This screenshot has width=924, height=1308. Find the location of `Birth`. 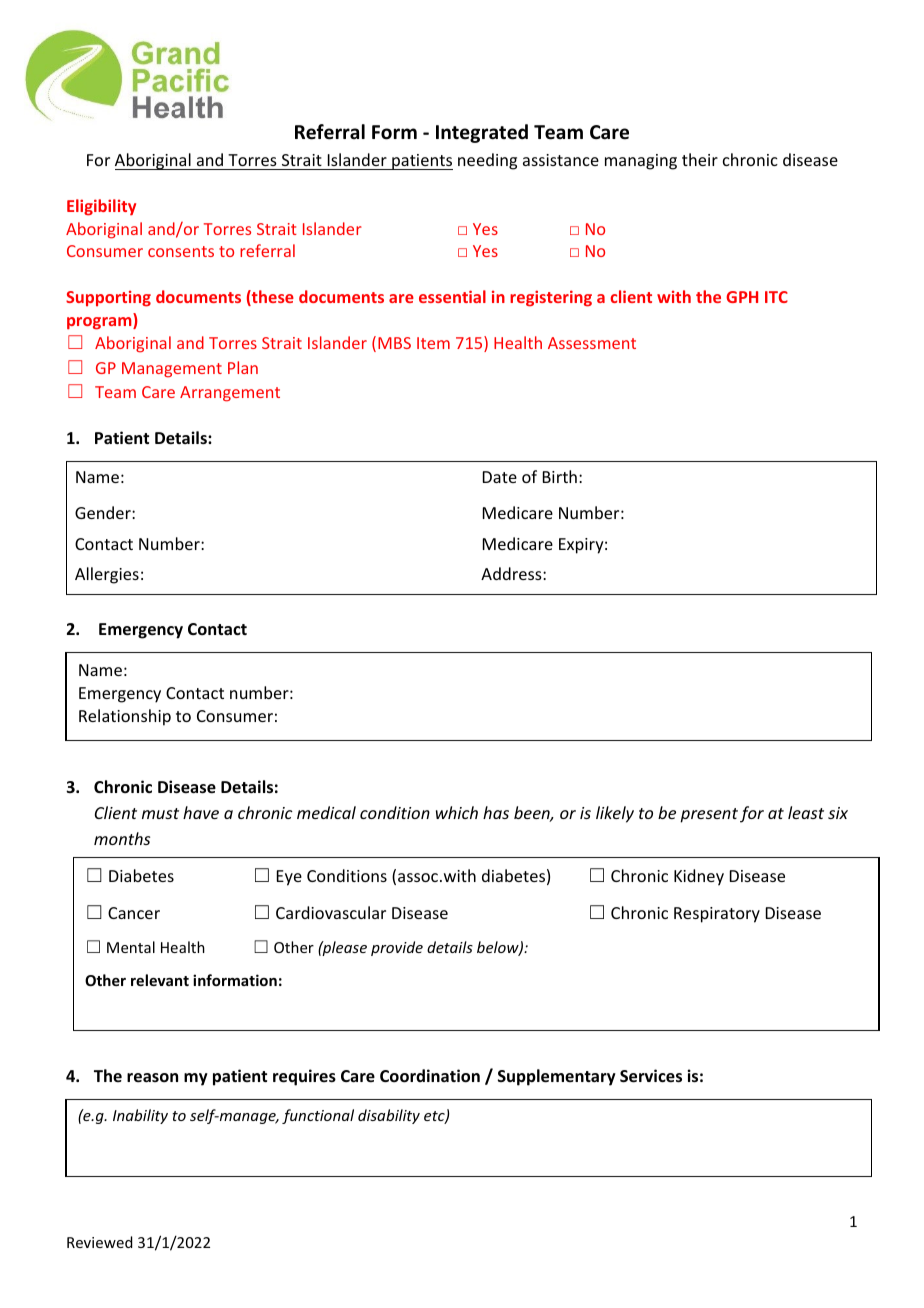

Birth is located at coordinates (560, 476).
